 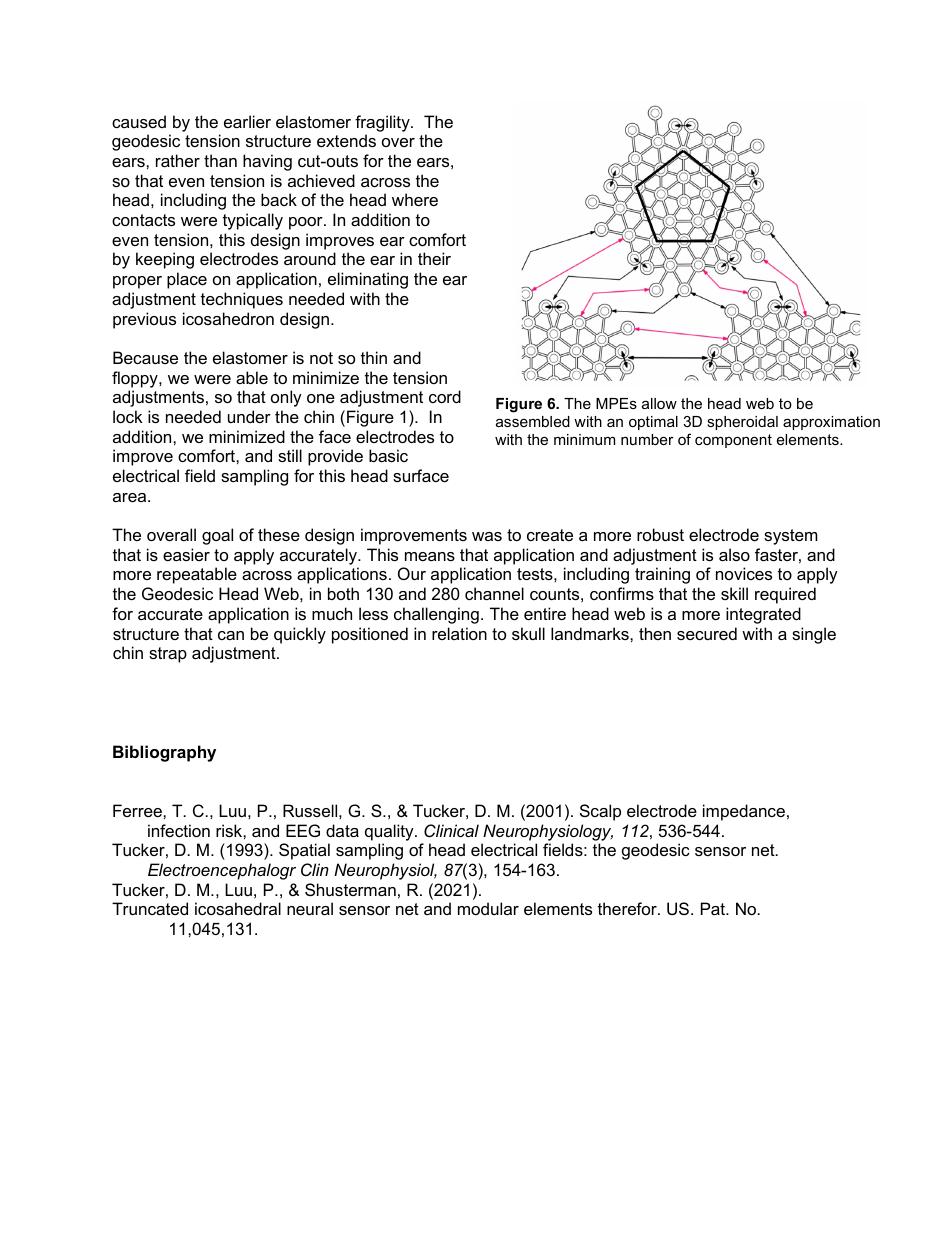 I want to click on fragility, so click(x=383, y=123).
